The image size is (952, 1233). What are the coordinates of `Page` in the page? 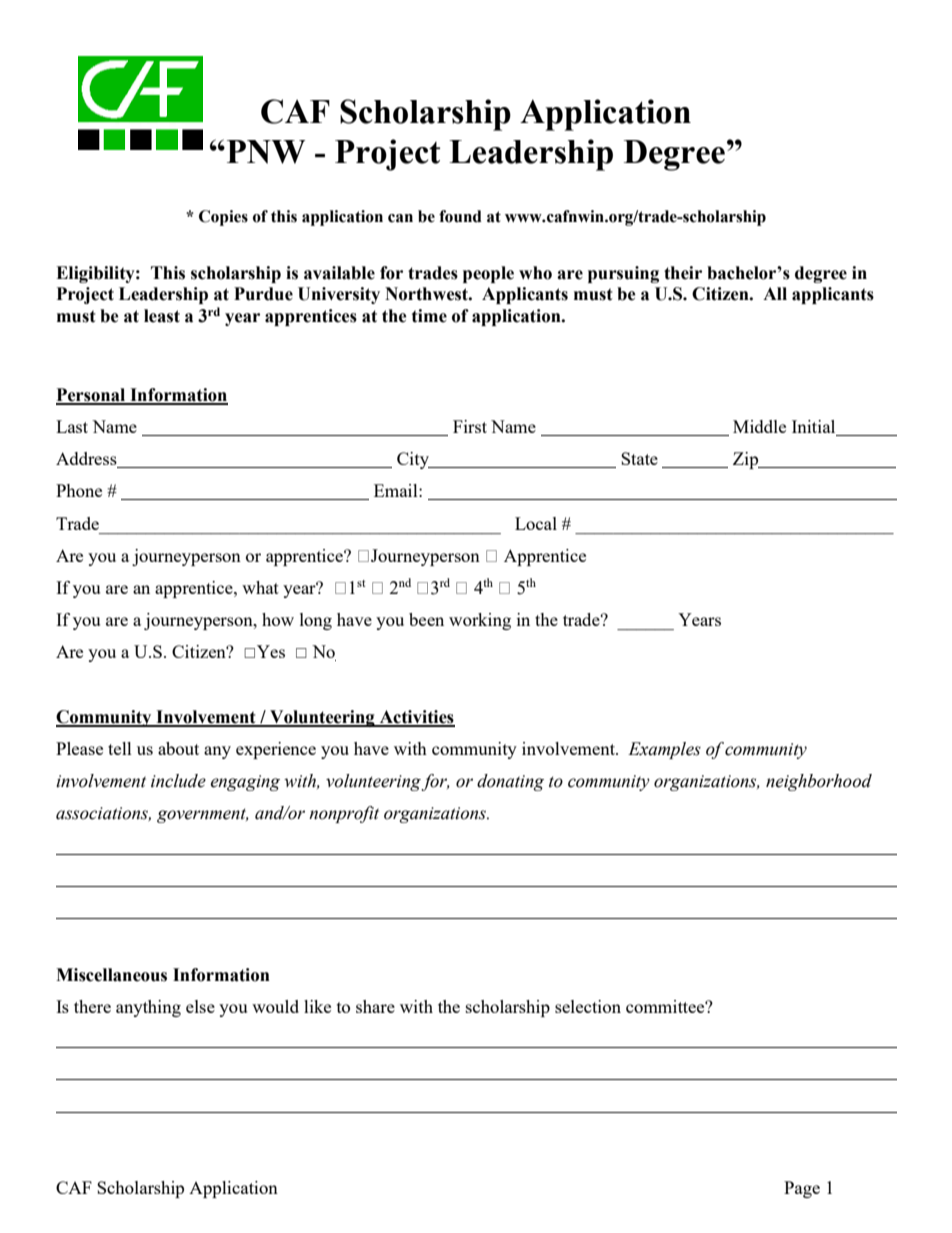 It's located at (802, 1189).
